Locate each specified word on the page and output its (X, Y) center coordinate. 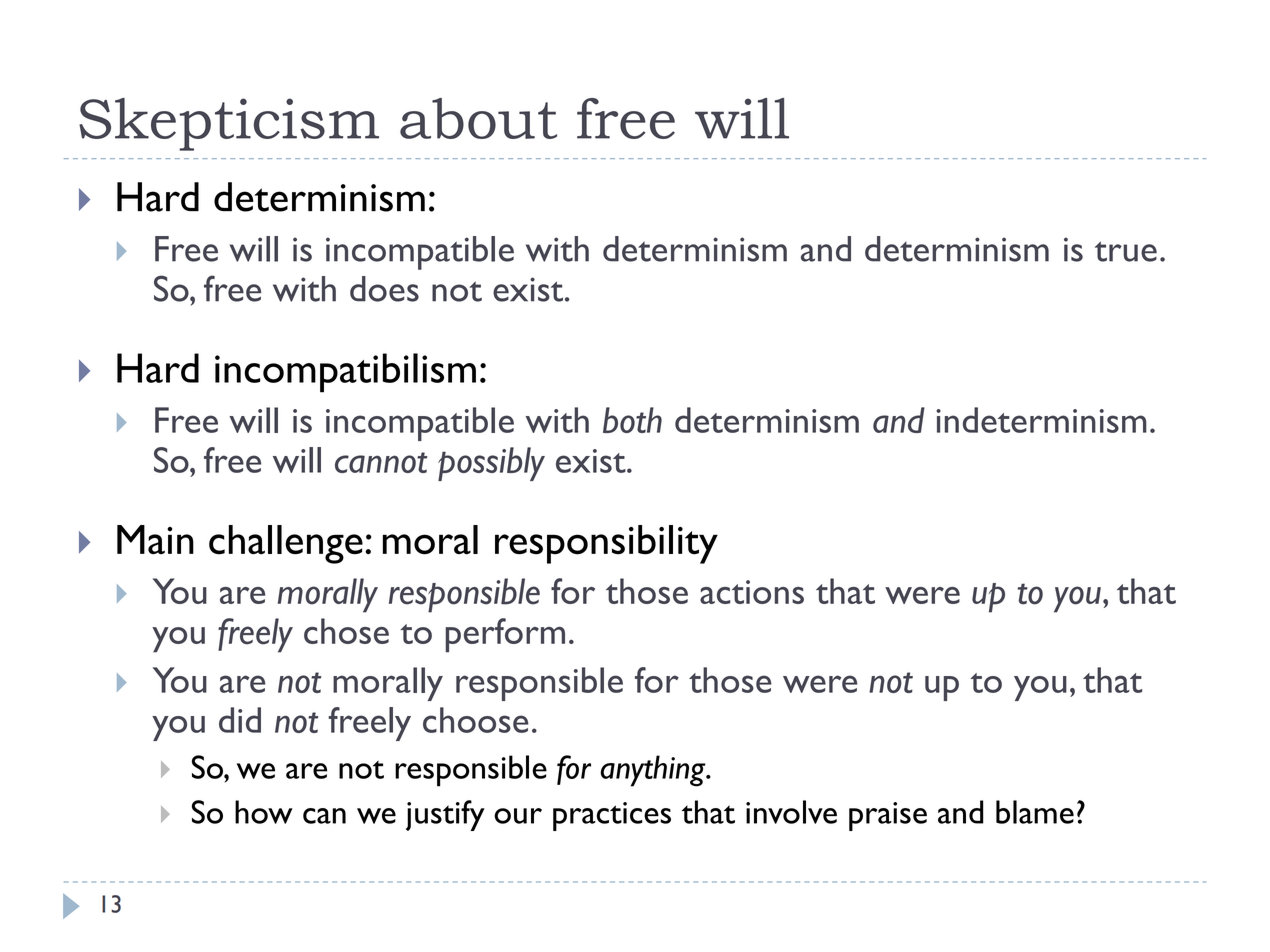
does (384, 289)
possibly (491, 464)
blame (1035, 812)
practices (612, 816)
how (264, 812)
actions (752, 592)
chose (346, 631)
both (632, 420)
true (1126, 251)
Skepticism (229, 124)
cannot (381, 462)
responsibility (606, 544)
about (478, 118)
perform (505, 635)
